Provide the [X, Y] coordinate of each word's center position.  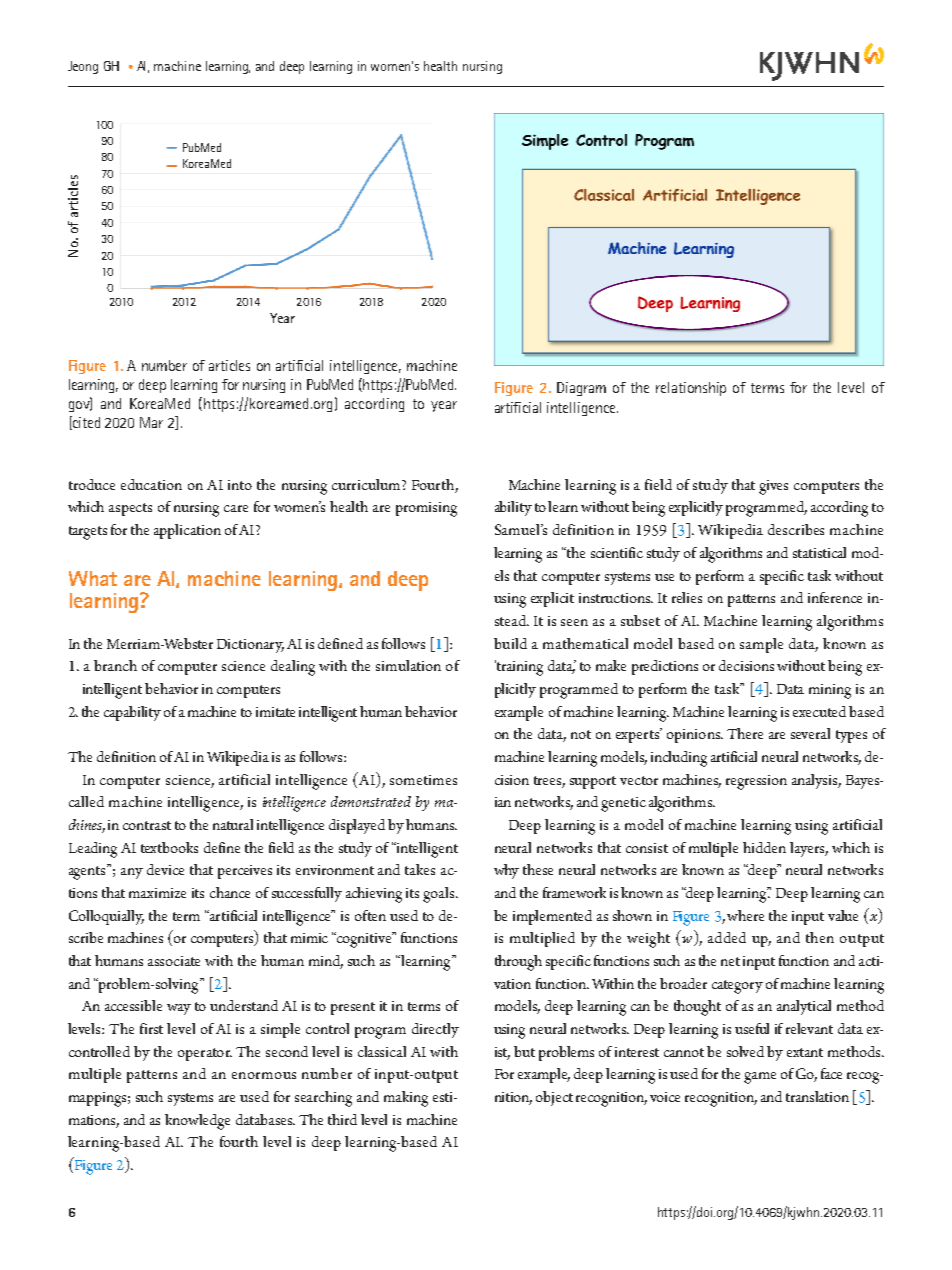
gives [773, 487]
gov [80, 405]
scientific [617, 552]
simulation [408, 665]
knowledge [197, 1122]
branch [115, 665]
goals [440, 895]
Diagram [581, 389]
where [745, 915]
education [151, 484]
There [745, 733]
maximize [157, 893]
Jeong [83, 67]
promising [426, 509]
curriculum [367, 484]
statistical [819, 552]
